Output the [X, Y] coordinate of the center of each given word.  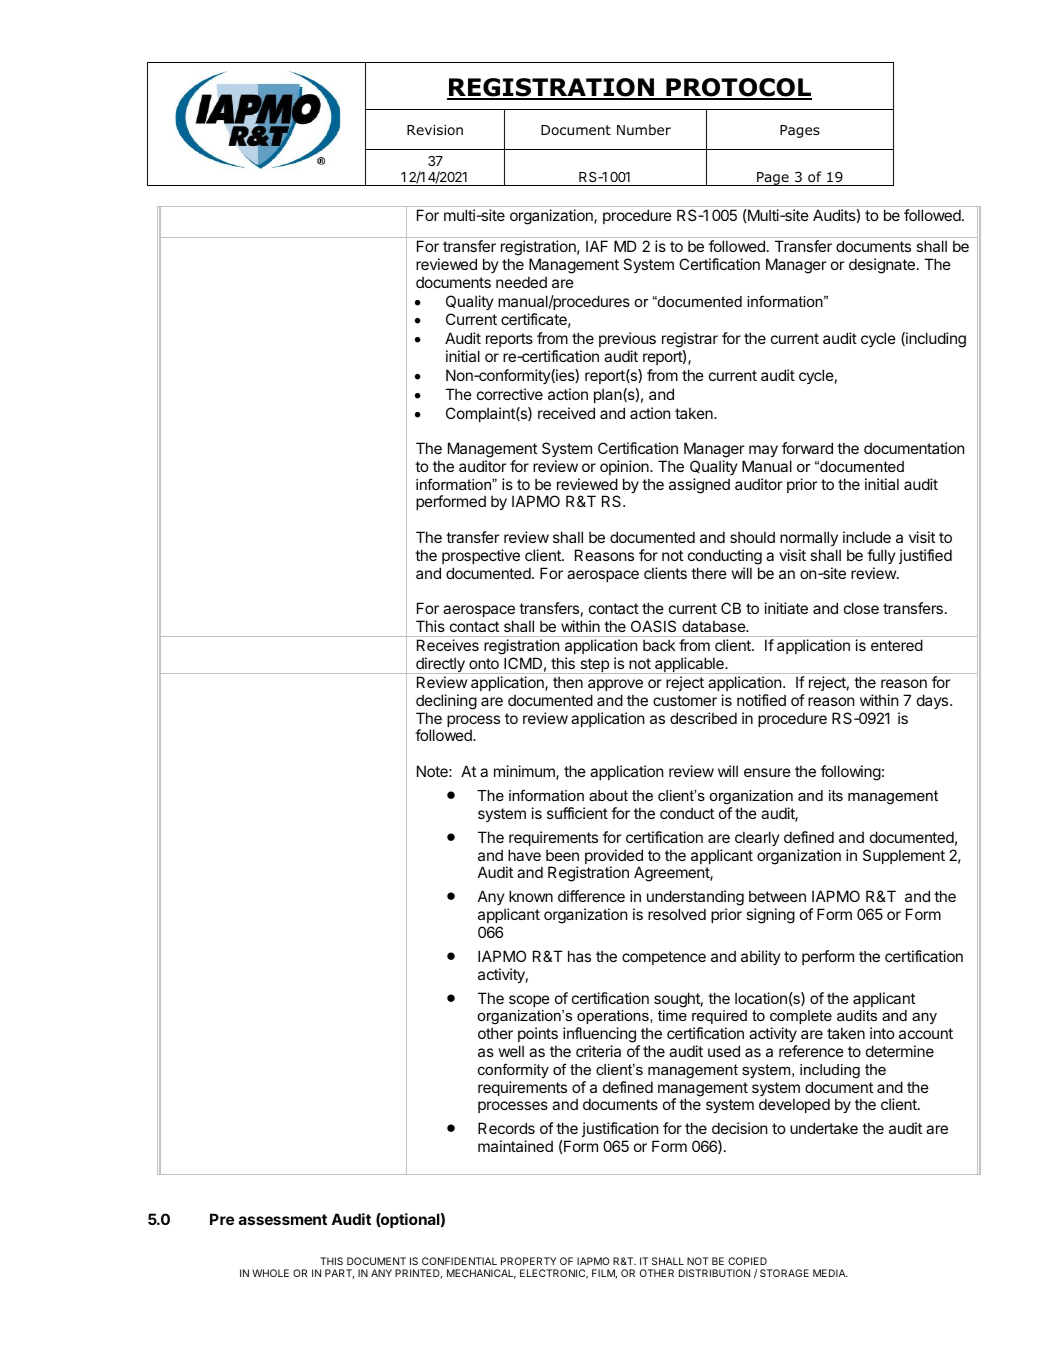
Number [644, 129]
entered [897, 645]
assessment [283, 1219]
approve [615, 685]
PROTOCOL [738, 88]
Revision [435, 130]
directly [440, 665]
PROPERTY [528, 1261]
